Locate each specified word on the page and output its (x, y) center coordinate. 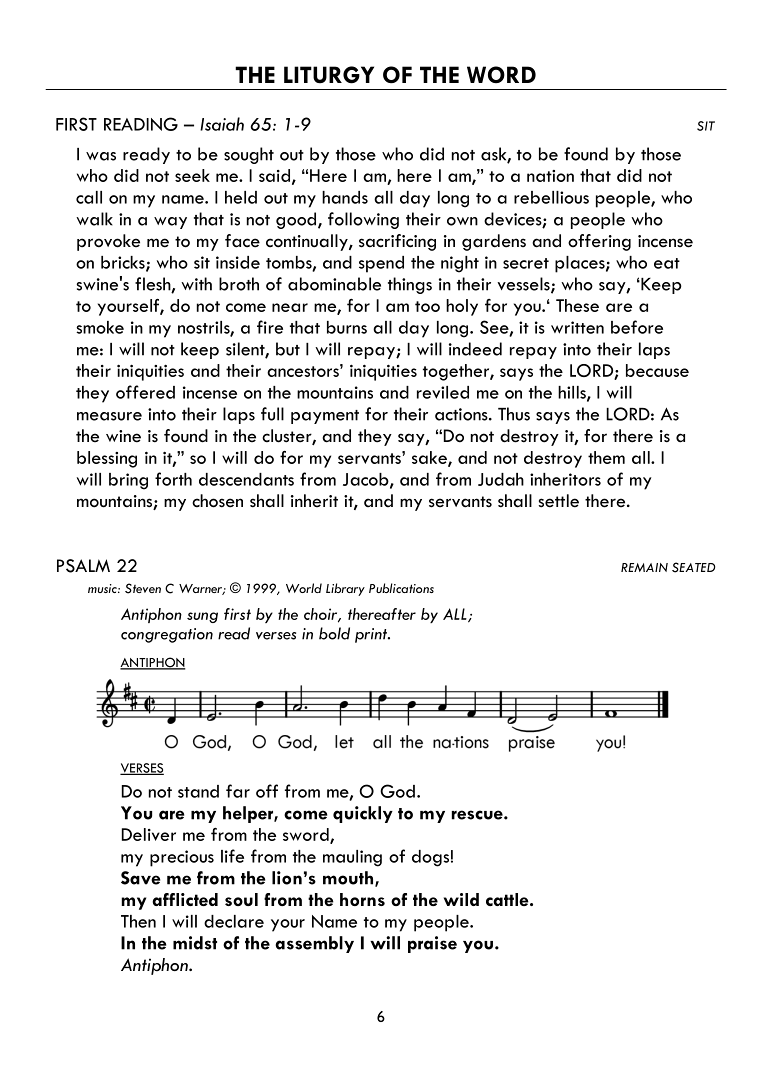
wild (461, 899)
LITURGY (329, 75)
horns (362, 899)
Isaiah (222, 124)
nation (550, 176)
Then (138, 921)
